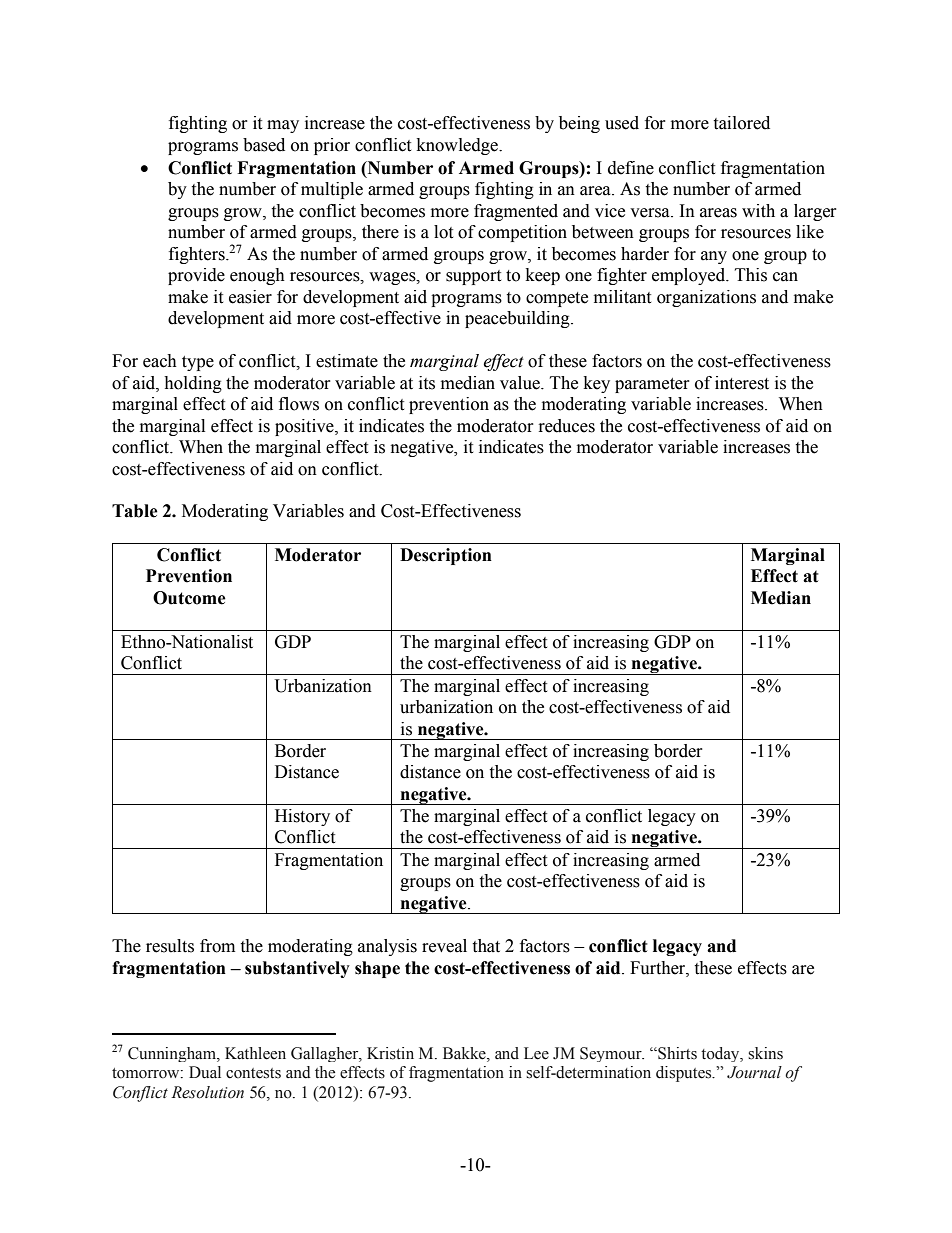 Image resolution: width=952 pixels, height=1233 pixels. What do you see at coordinates (390, 1053) in the screenshot?
I see `Kristin` at bounding box center [390, 1053].
